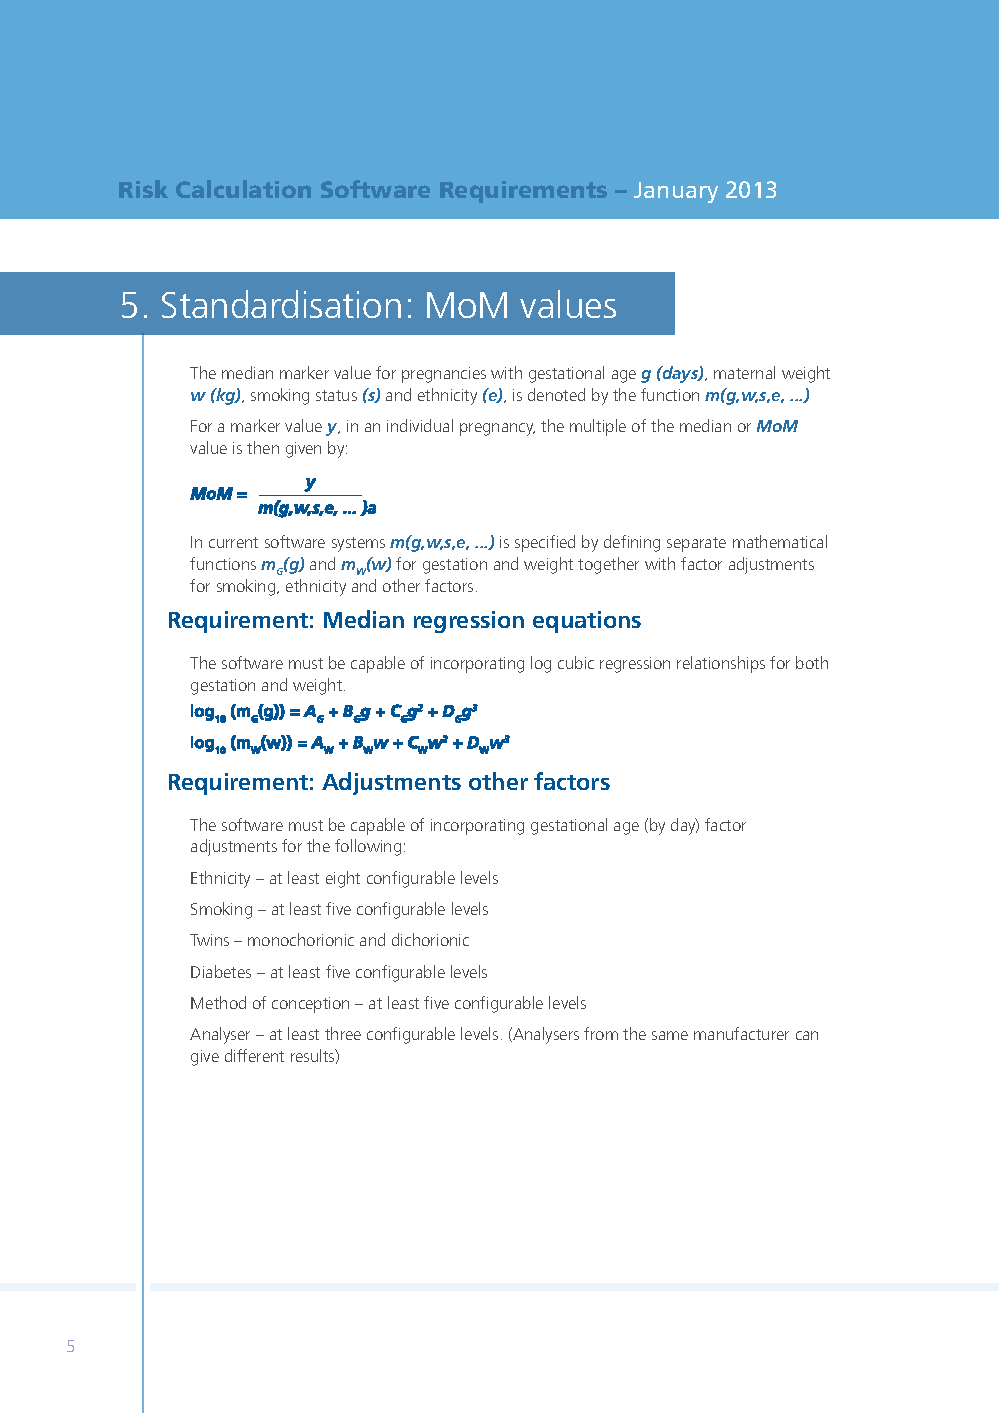 The height and width of the screenshot is (1413, 999). What do you see at coordinates (741, 1033) in the screenshot?
I see `manufacturer` at bounding box center [741, 1033].
